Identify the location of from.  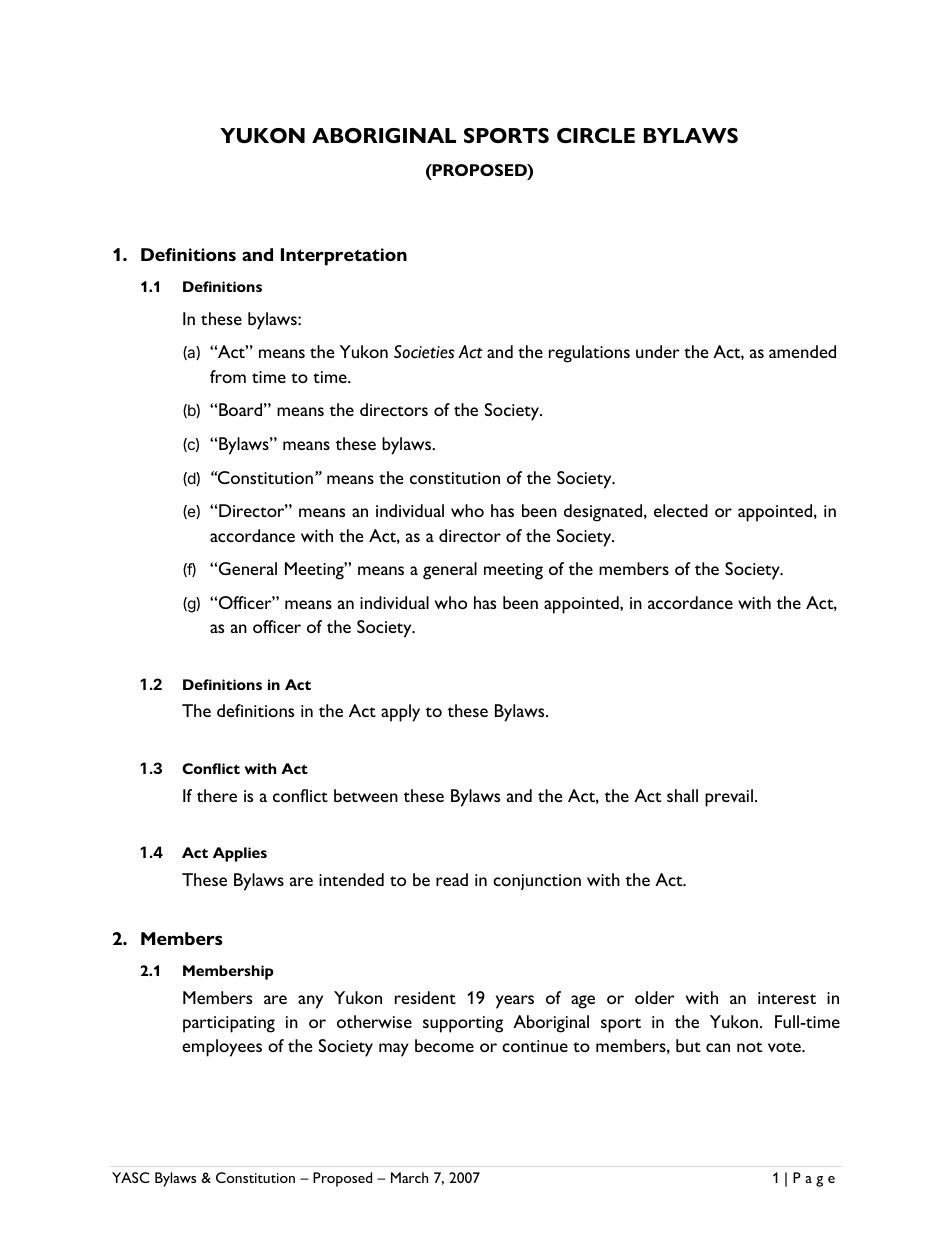
(228, 376).
